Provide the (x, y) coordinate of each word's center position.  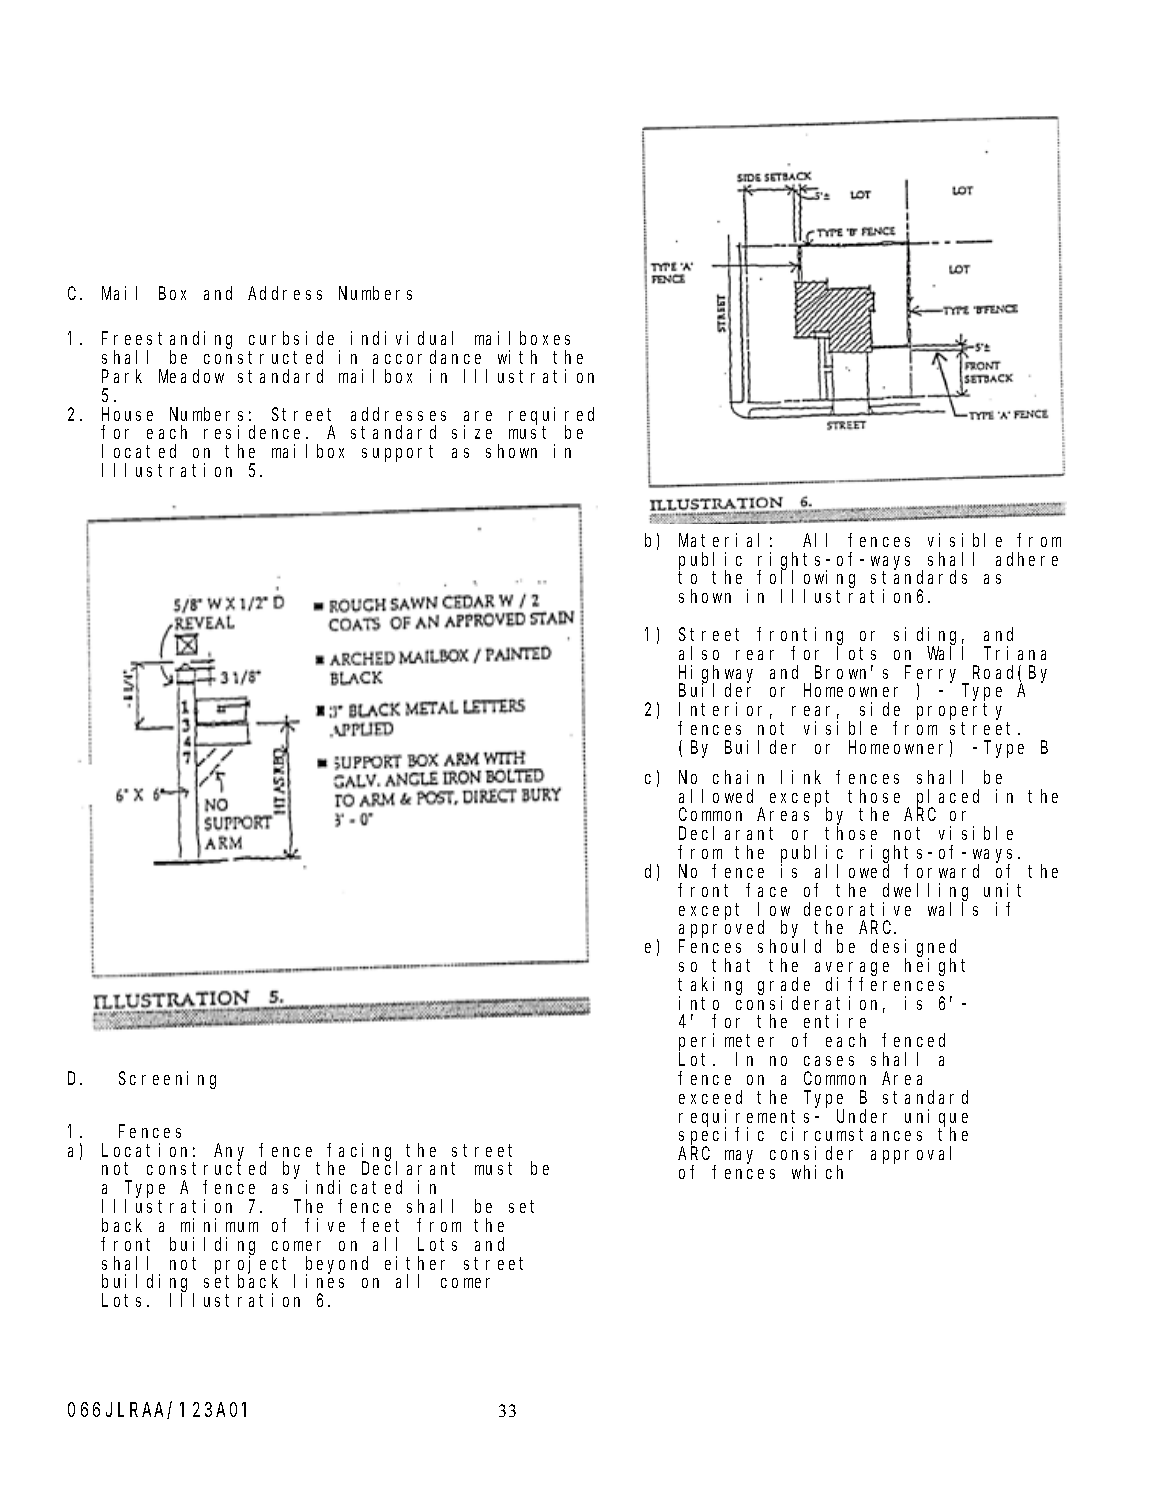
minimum (219, 1225)
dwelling (925, 893)
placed (948, 799)
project (255, 1265)
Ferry (934, 675)
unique (936, 1118)
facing (362, 1153)
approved (725, 930)
